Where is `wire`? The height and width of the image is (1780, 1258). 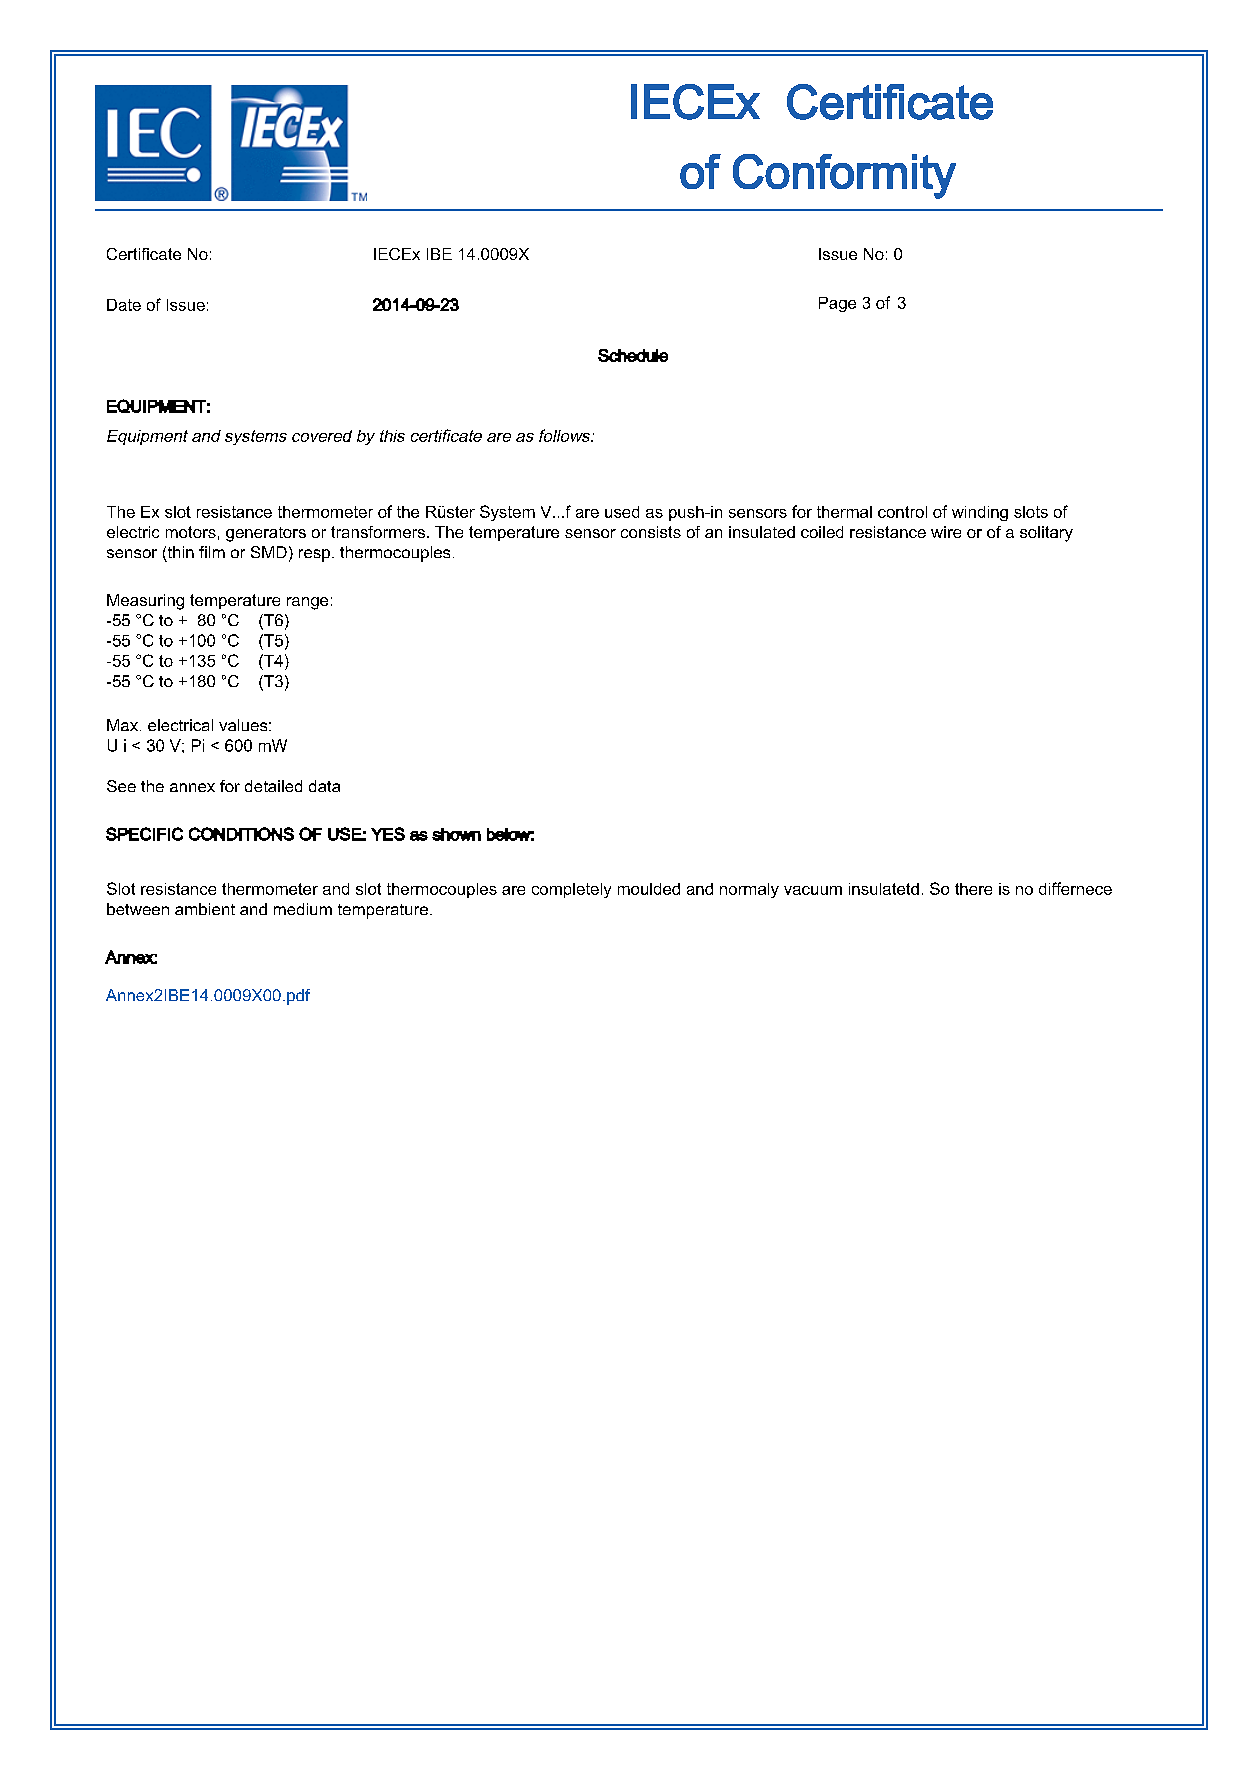
wire is located at coordinates (946, 532).
